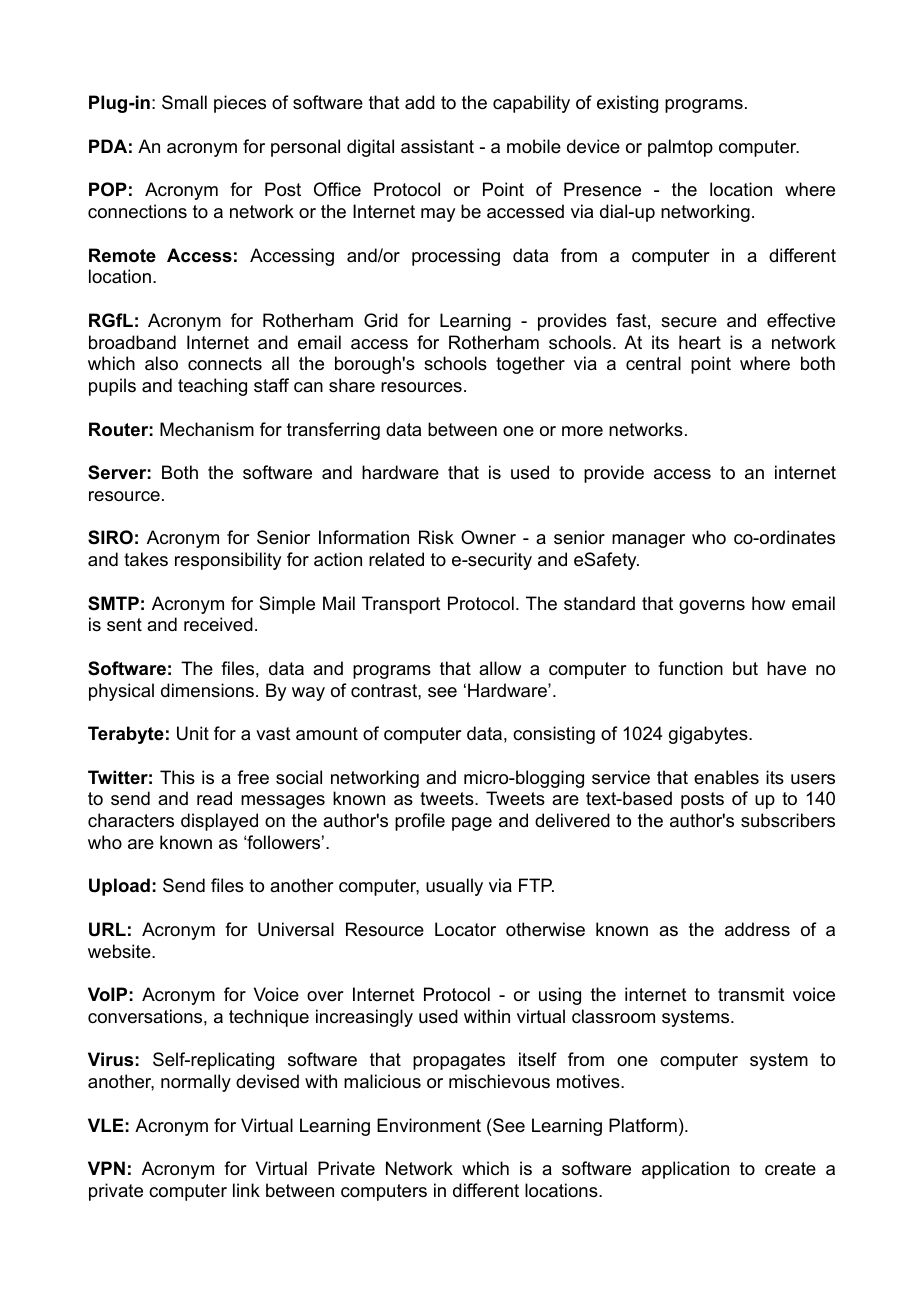  I want to click on but, so click(745, 668).
